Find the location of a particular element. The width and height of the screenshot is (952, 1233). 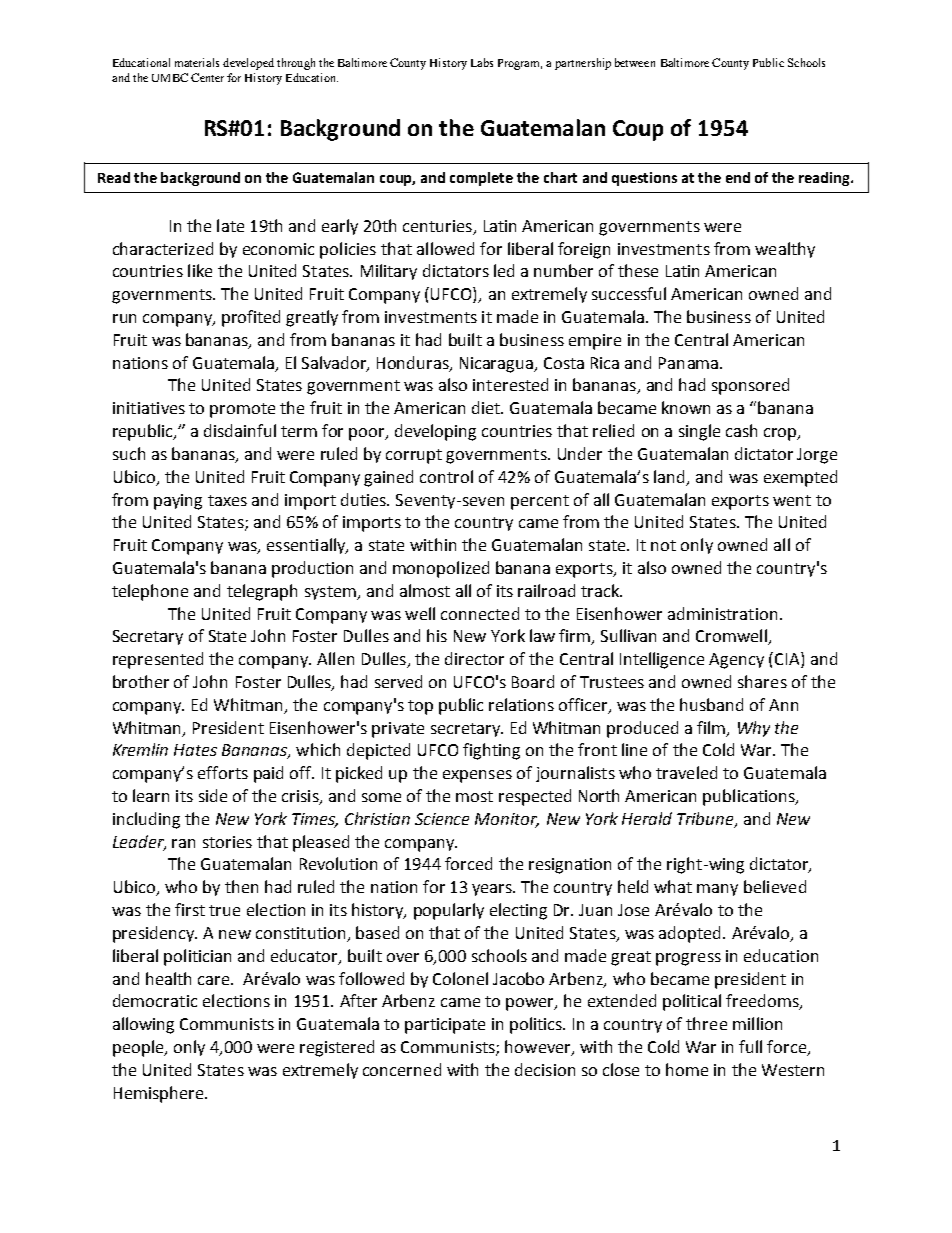

Hemisphere is located at coordinates (160, 1094).
